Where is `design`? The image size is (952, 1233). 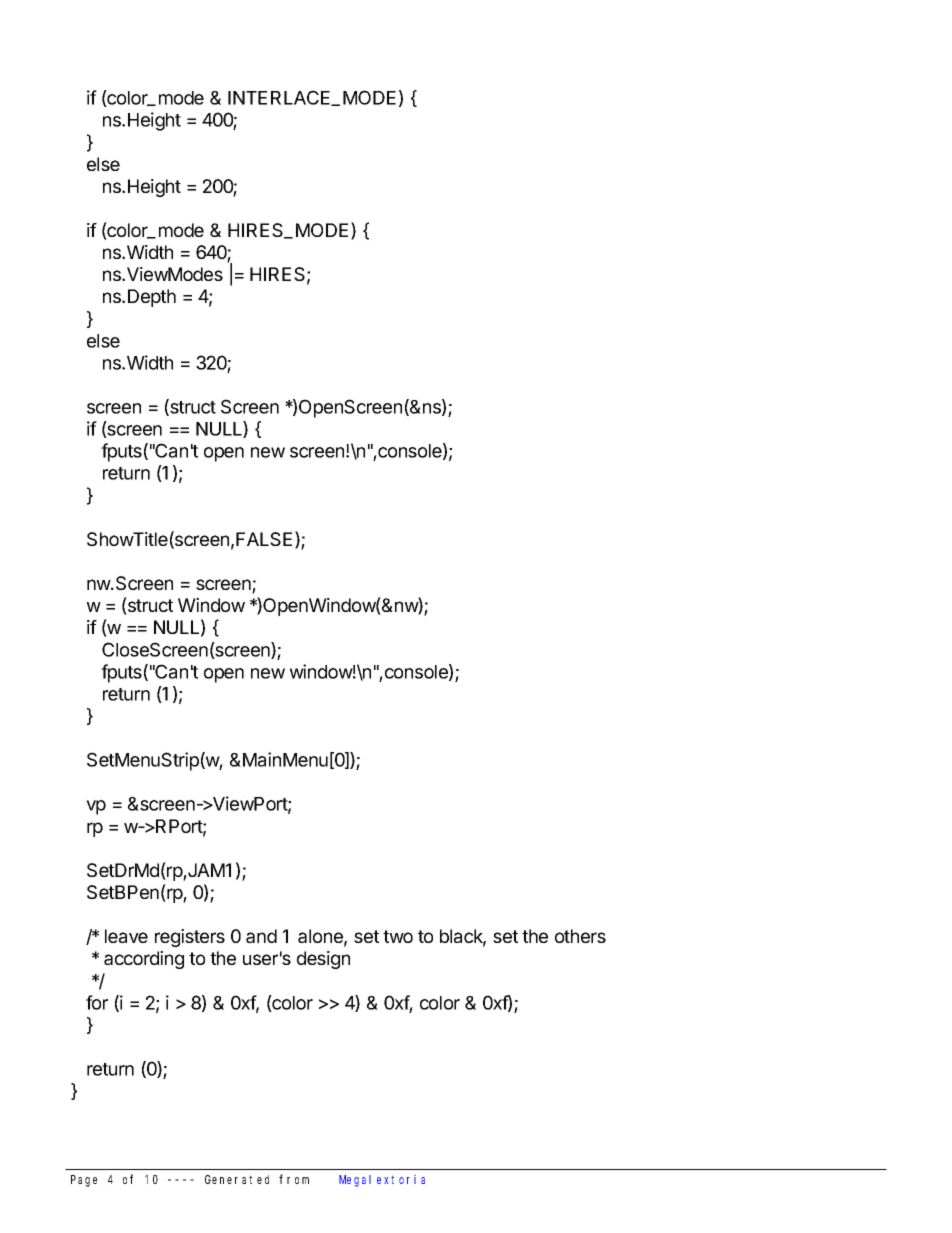 design is located at coordinates (323, 960).
